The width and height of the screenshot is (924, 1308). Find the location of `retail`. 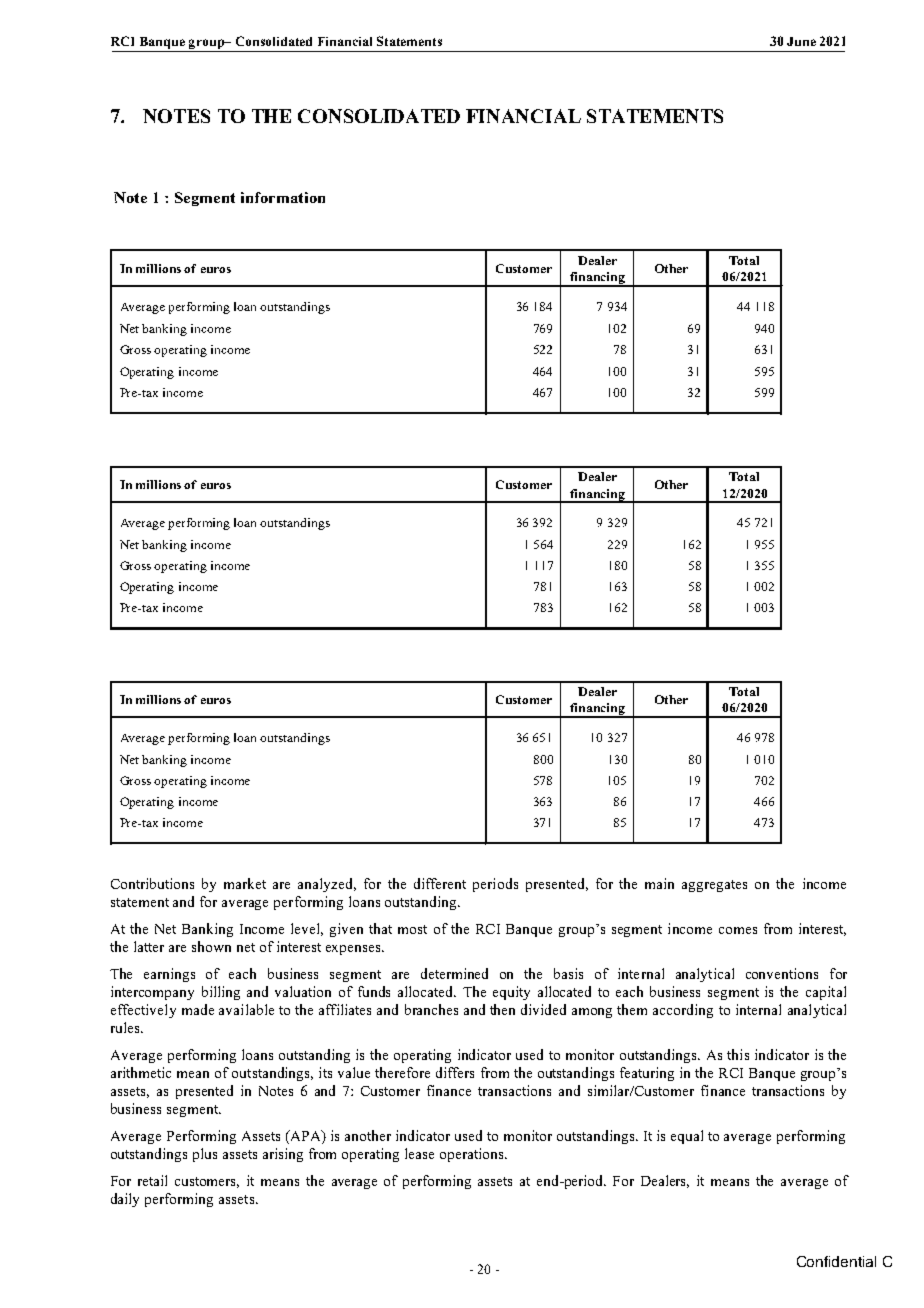

retail is located at coordinates (152, 1180).
